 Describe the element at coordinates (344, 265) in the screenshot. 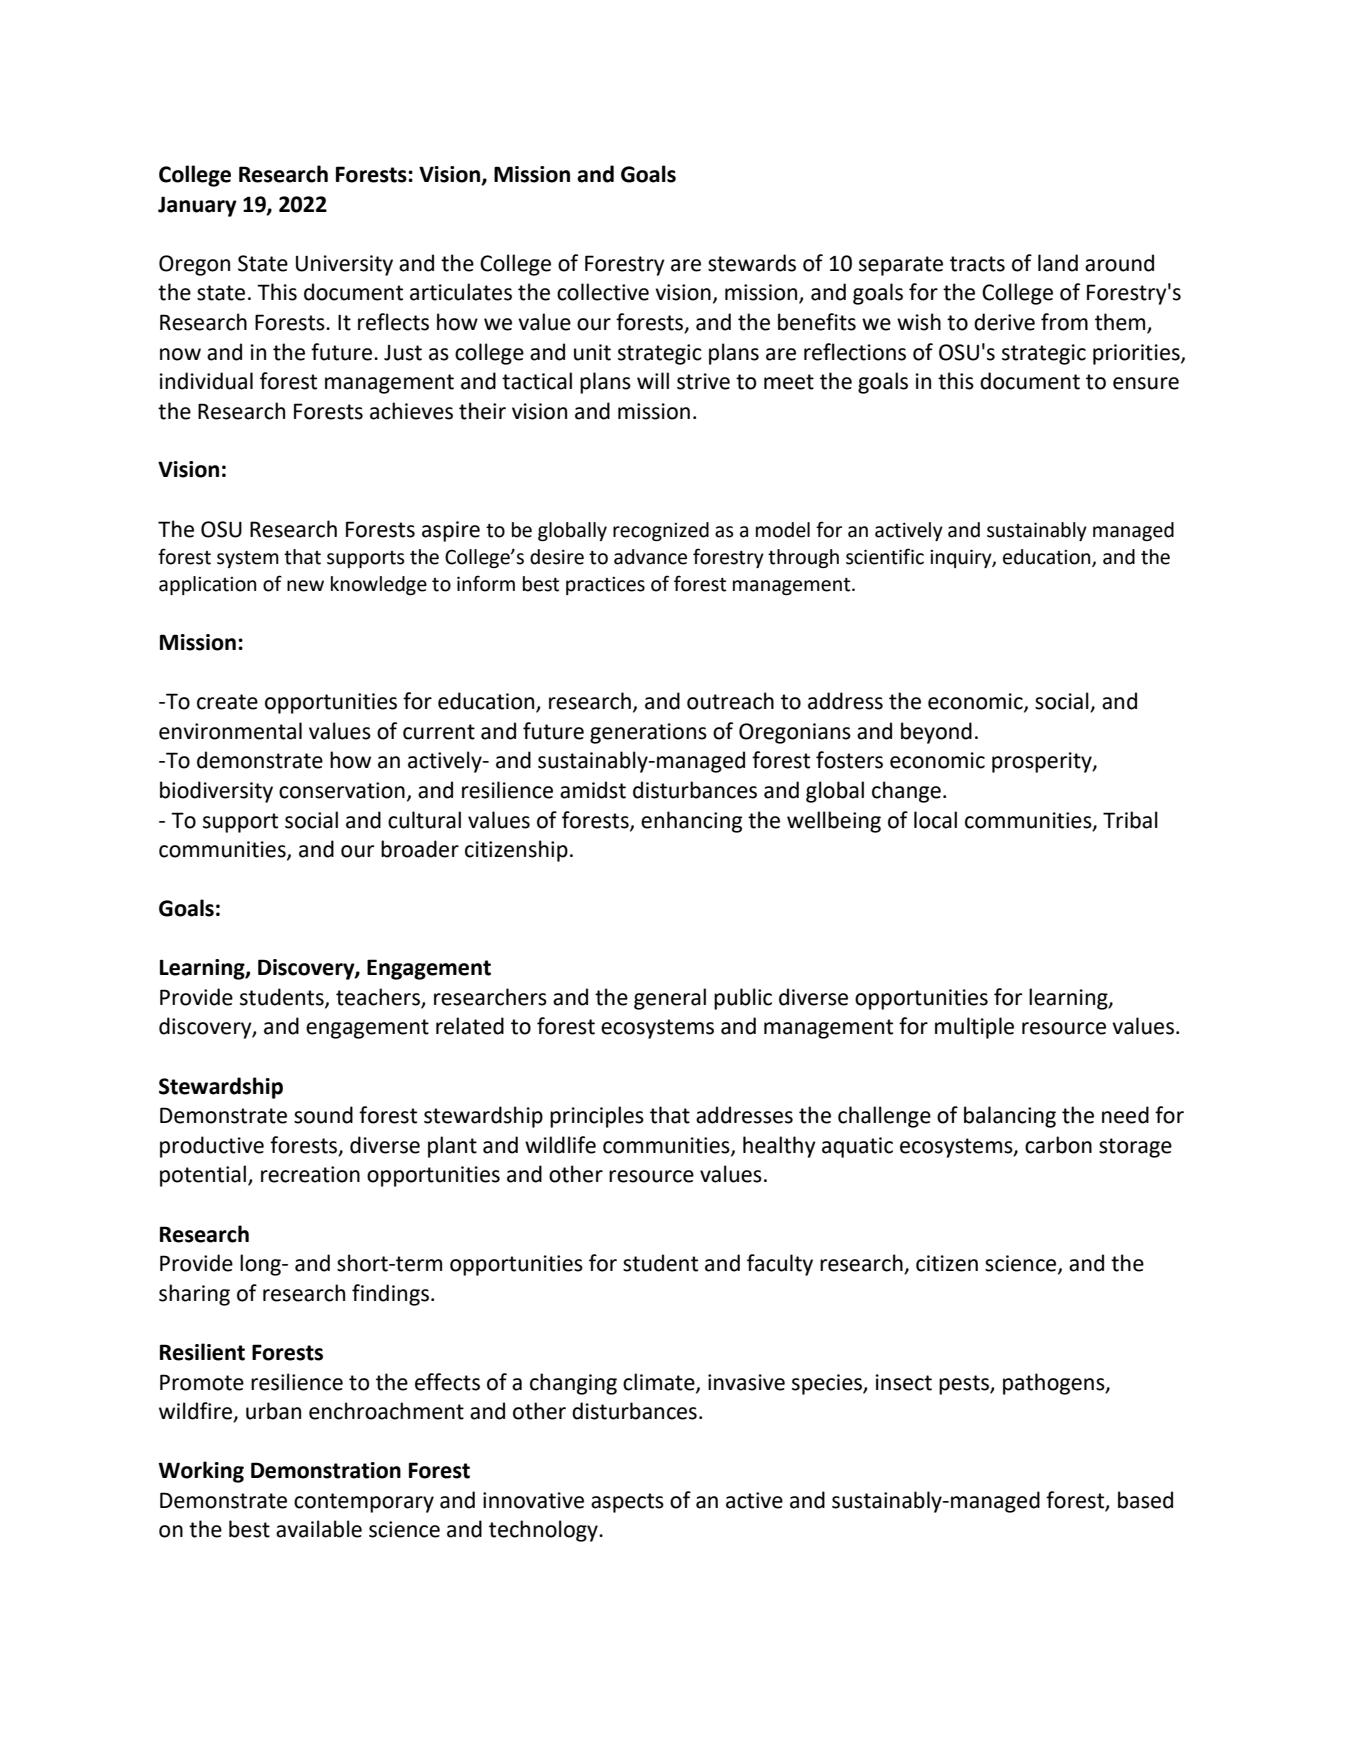

I see `University` at that location.
